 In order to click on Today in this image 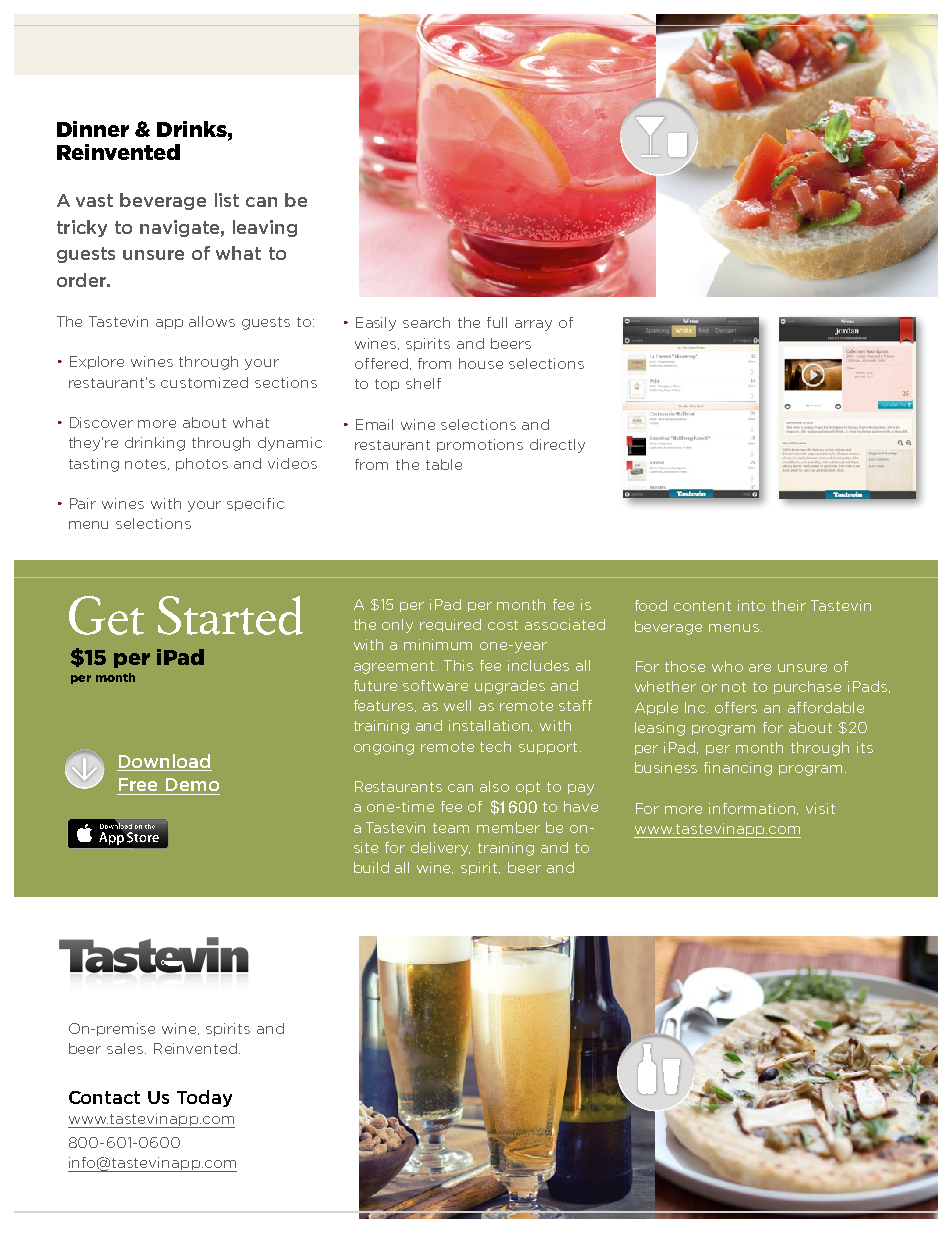, I will do `click(204, 1098)`.
